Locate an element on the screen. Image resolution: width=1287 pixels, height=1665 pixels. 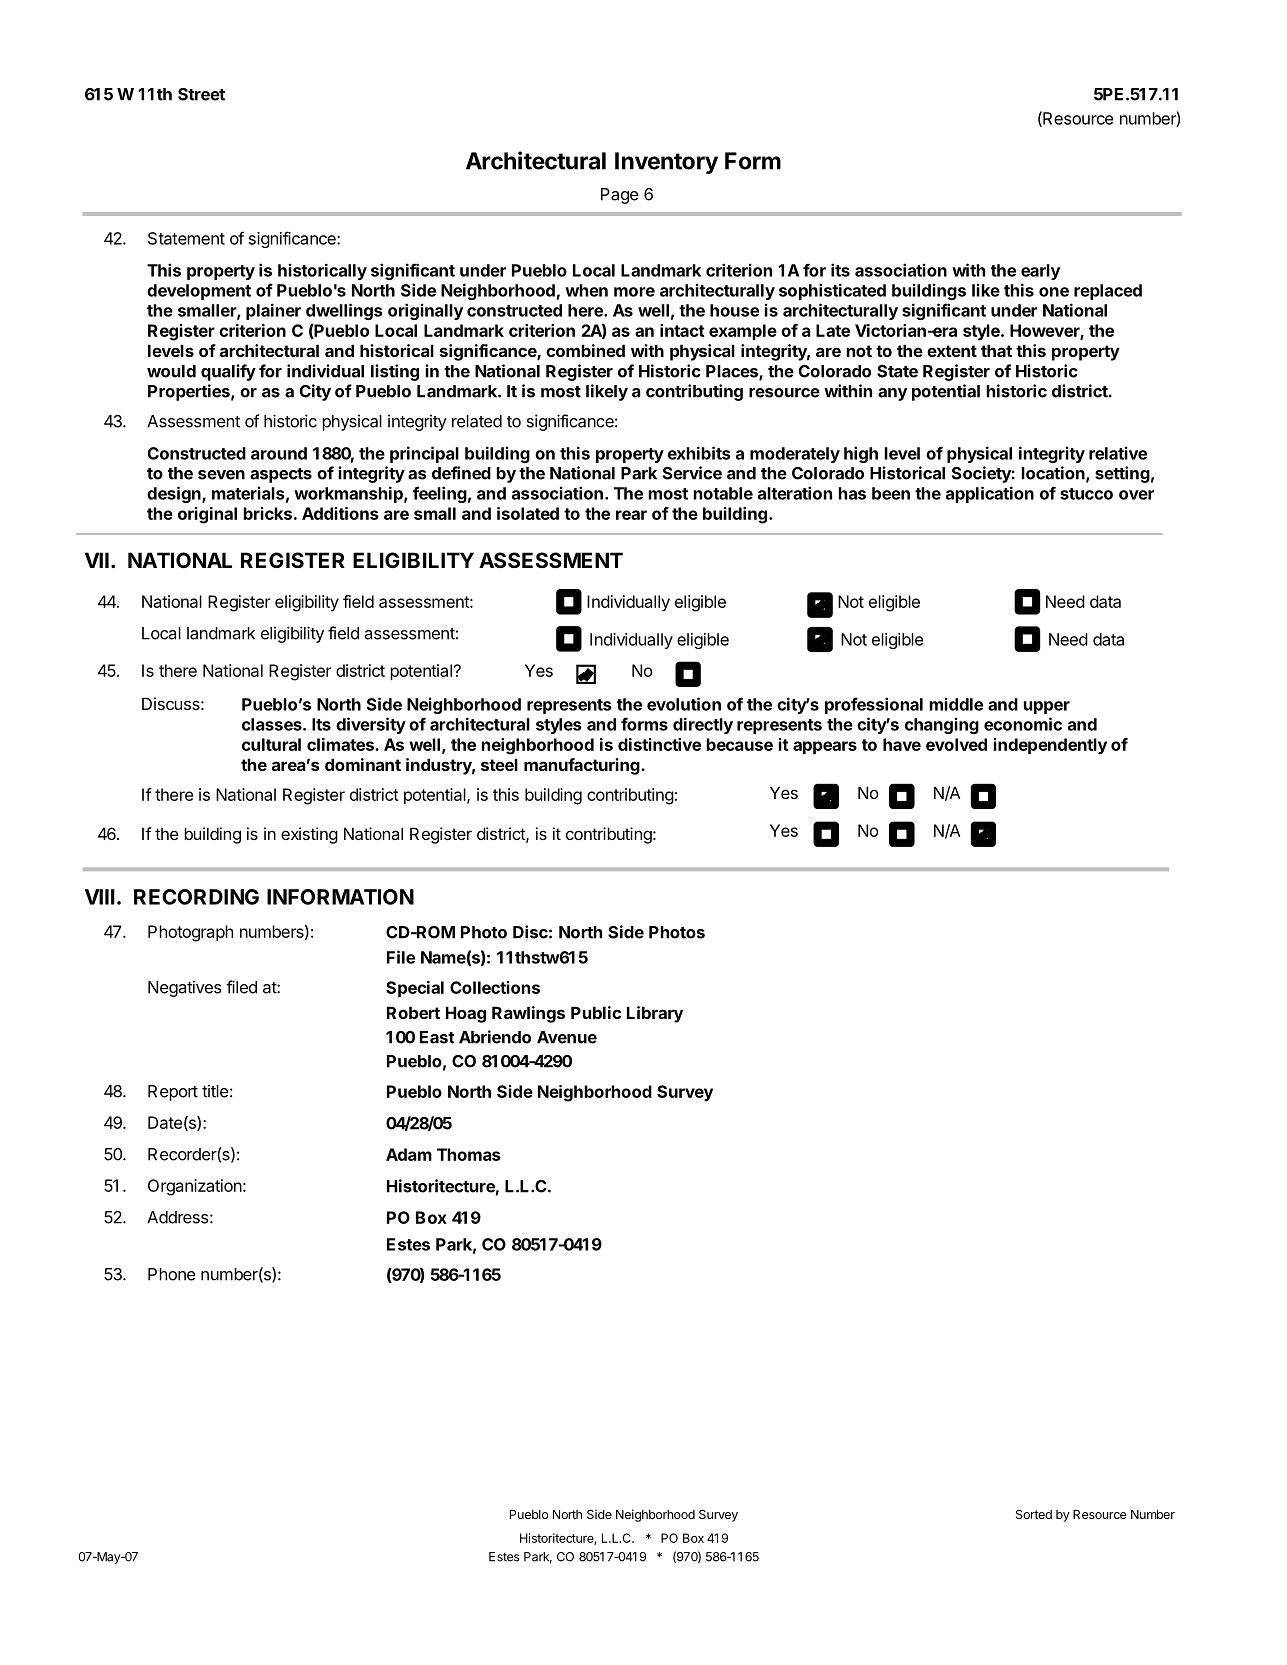
early is located at coordinates (1040, 272).
